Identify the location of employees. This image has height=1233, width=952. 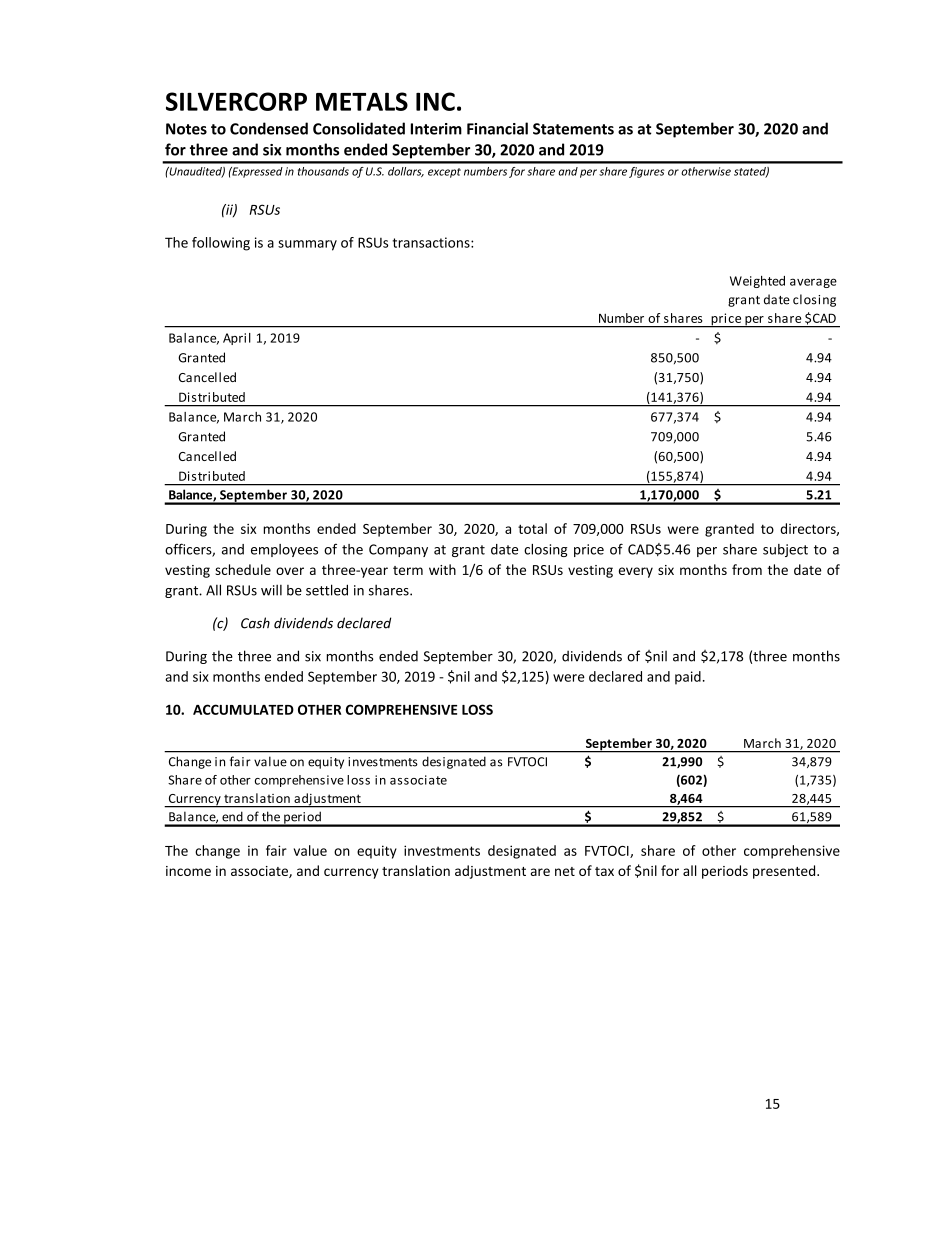
(284, 550).
